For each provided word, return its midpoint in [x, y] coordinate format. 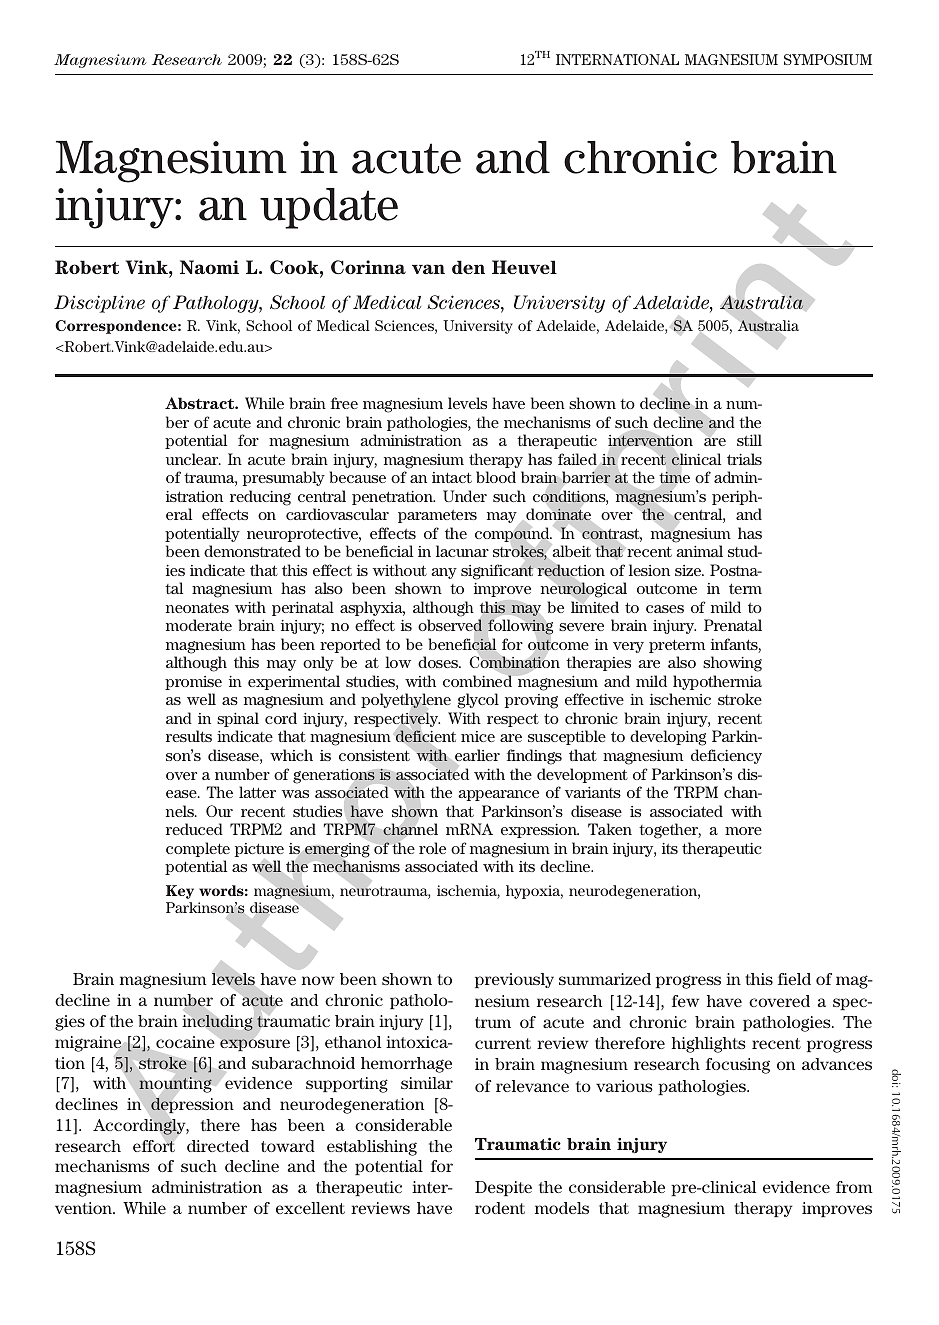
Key [180, 892]
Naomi [209, 267]
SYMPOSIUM [828, 59]
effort [154, 1146]
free [344, 403]
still [749, 440]
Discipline [99, 304]
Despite [503, 1188]
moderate [199, 625]
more [743, 831]
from [854, 1187]
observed [450, 625]
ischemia [468, 892]
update [329, 208]
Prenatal [733, 625]
